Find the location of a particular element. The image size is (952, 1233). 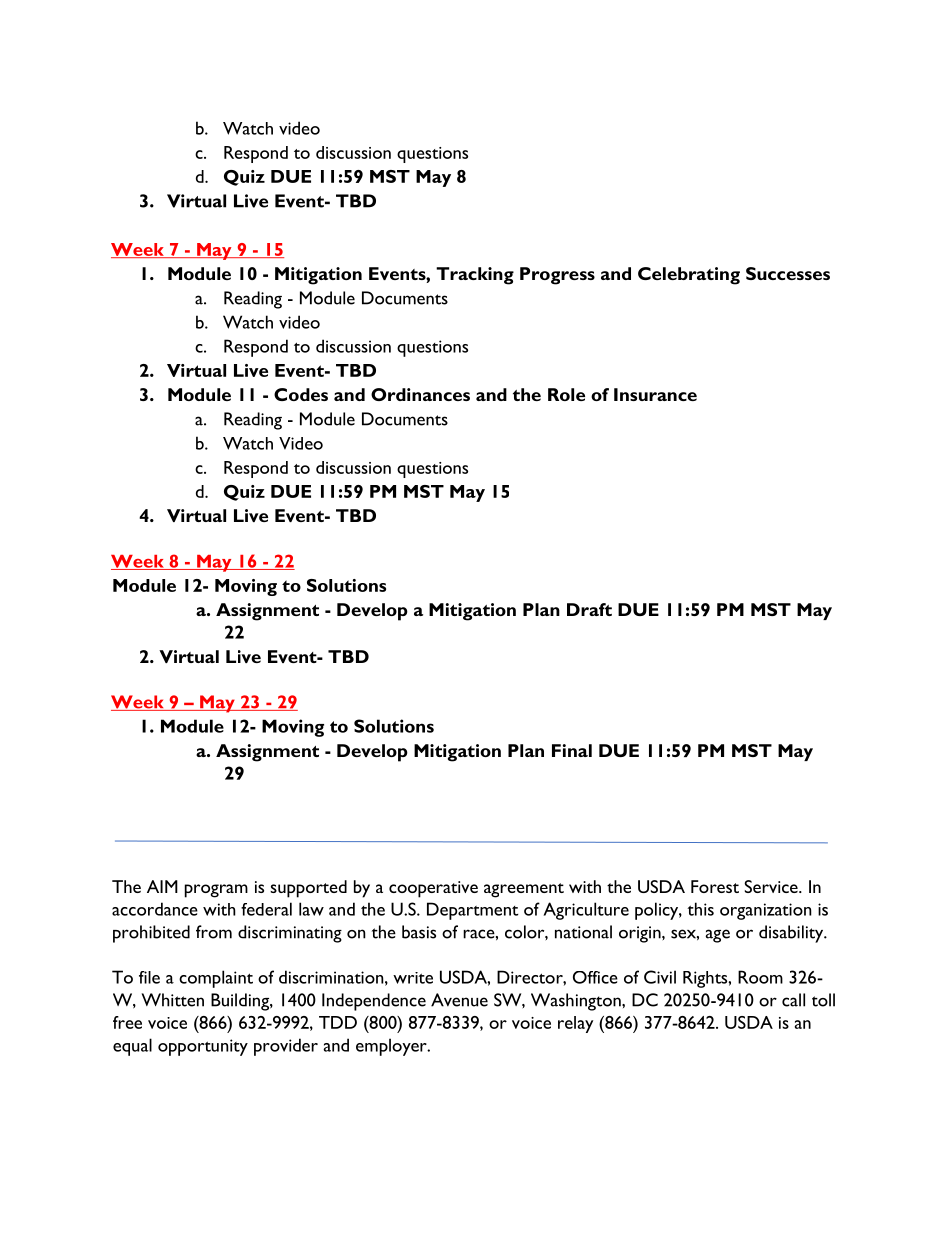

Codes is located at coordinates (301, 394).
